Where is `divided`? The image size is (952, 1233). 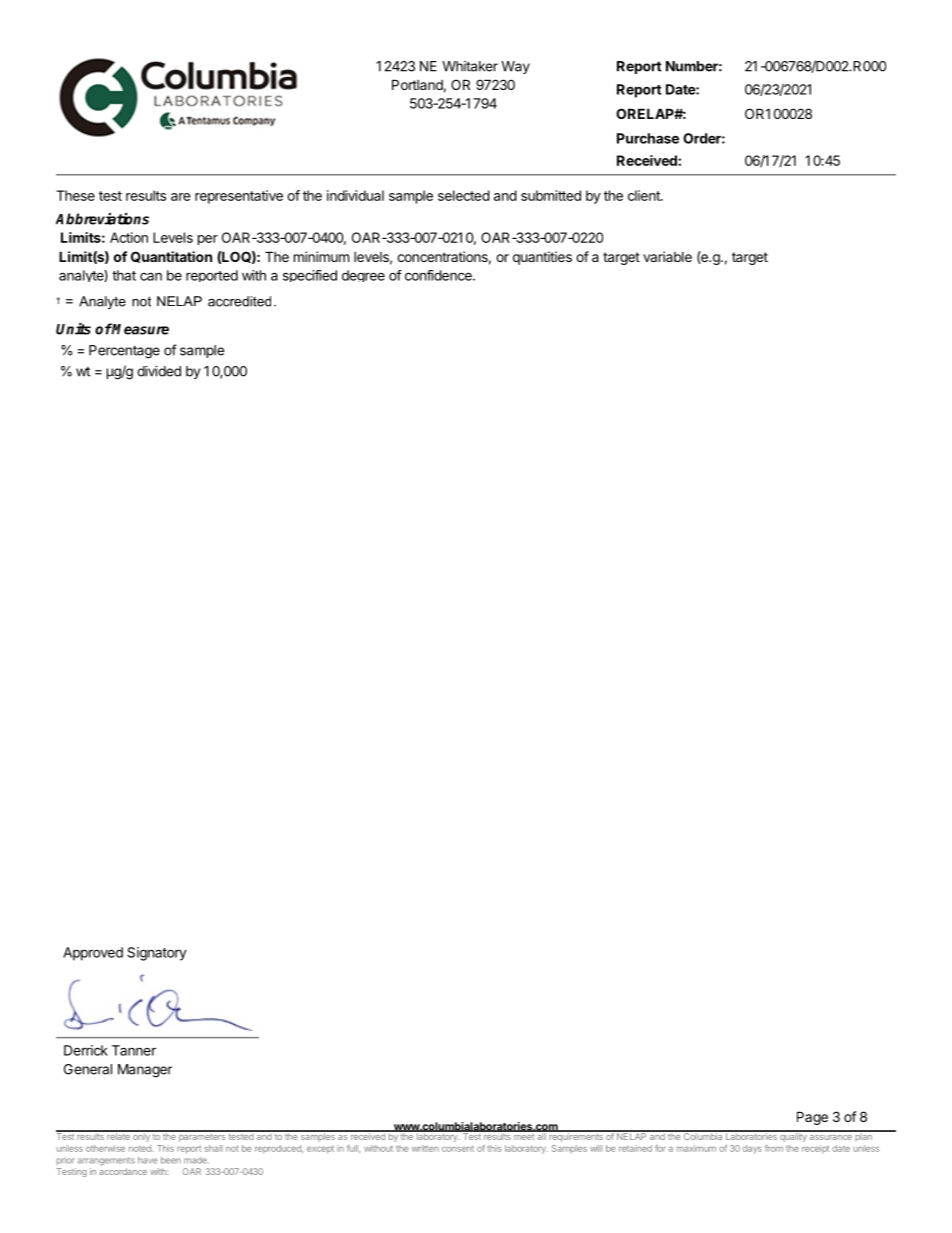 divided is located at coordinates (159, 371).
